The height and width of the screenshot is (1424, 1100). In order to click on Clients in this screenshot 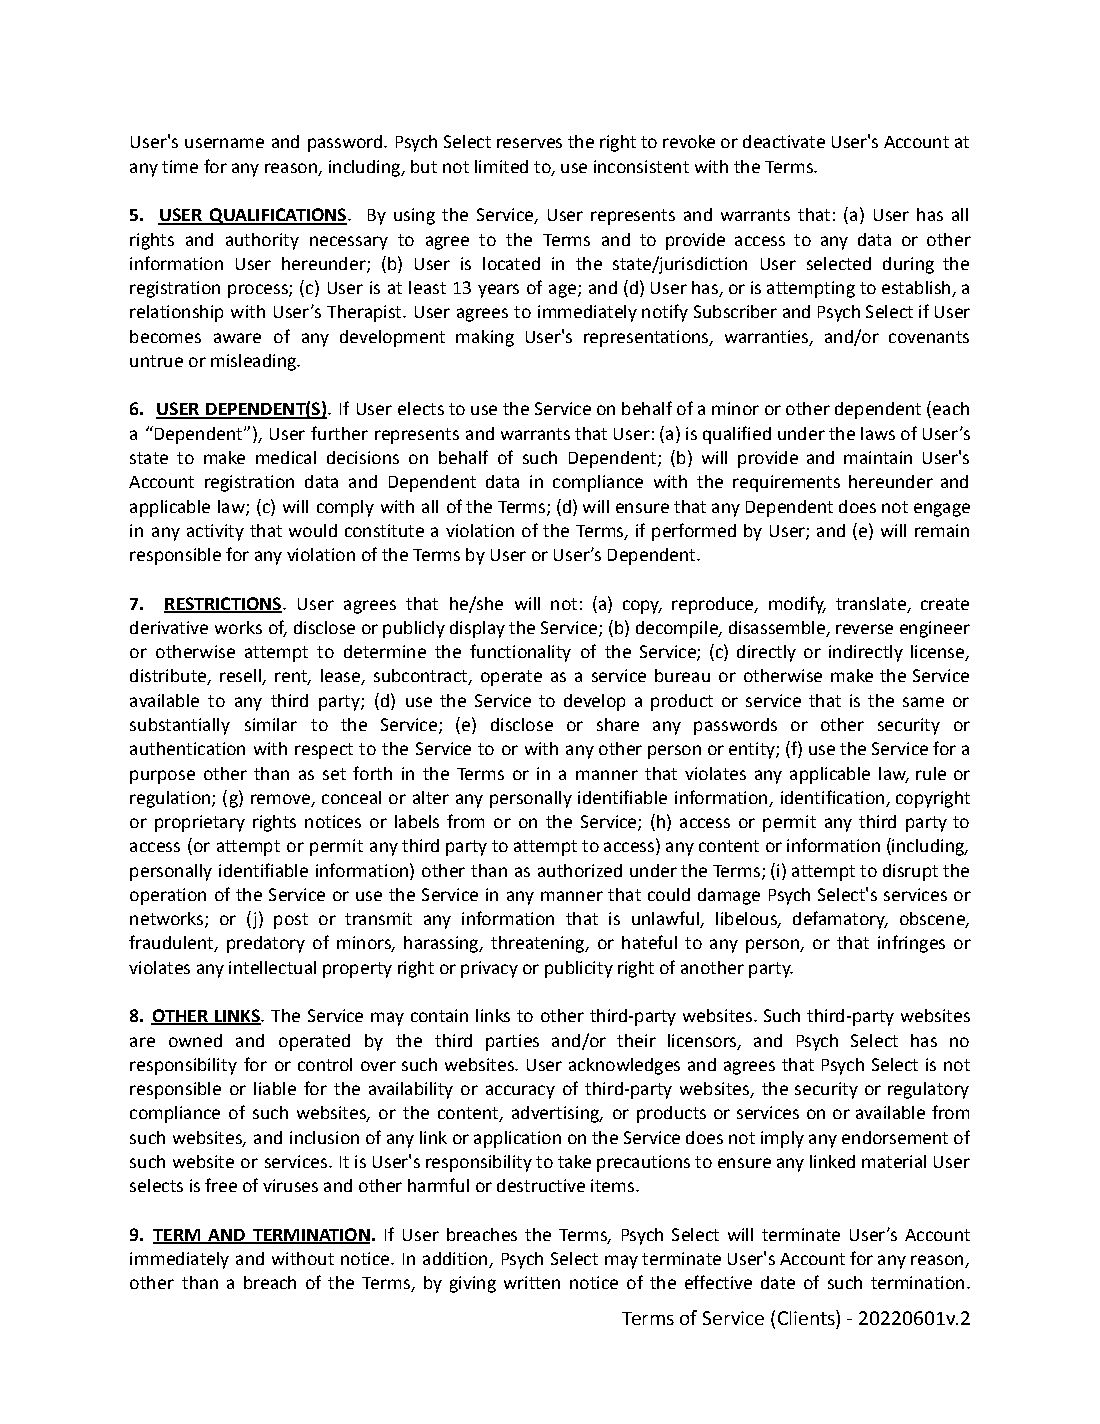, I will do `click(807, 1317)`.
